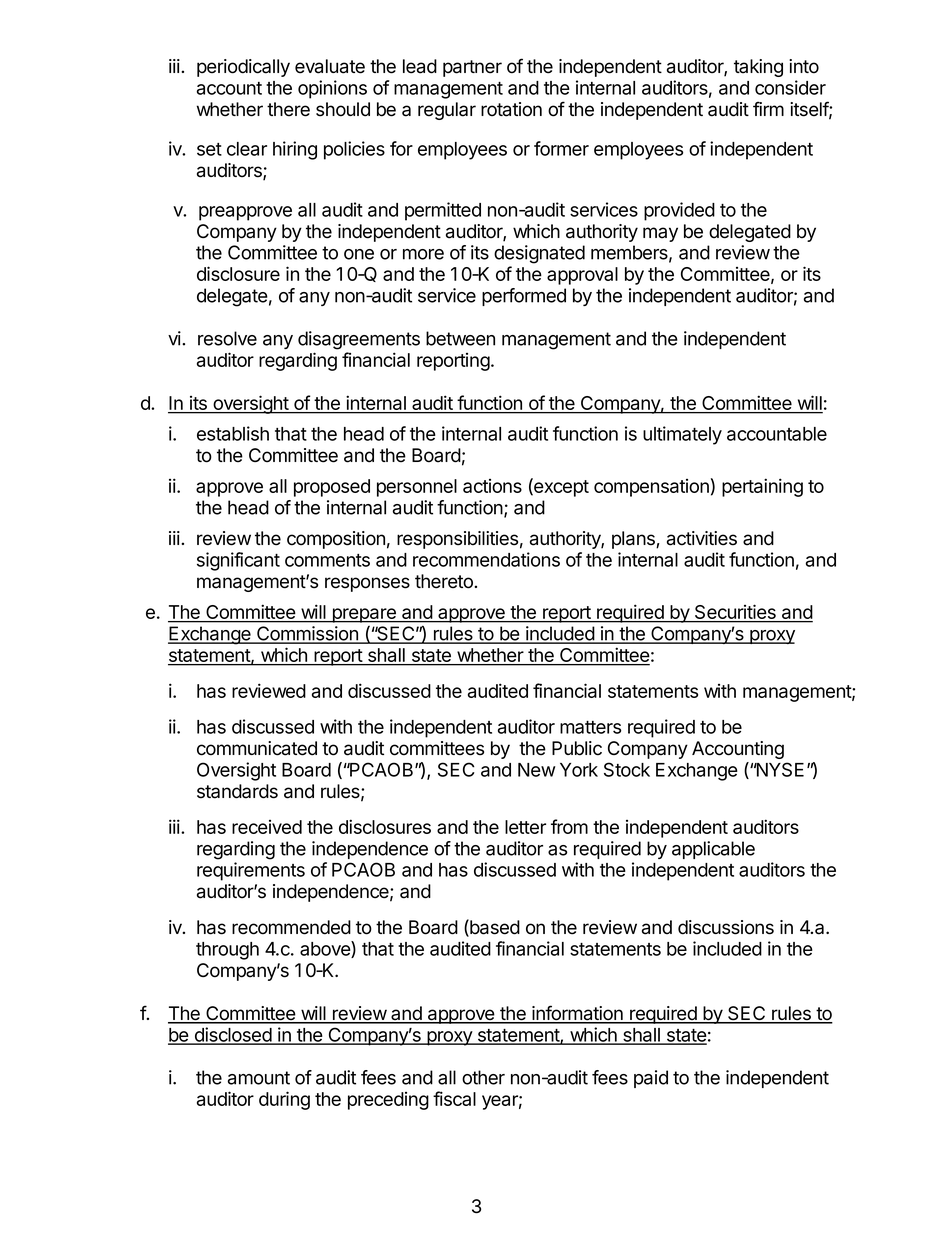 The image size is (952, 1233). What do you see at coordinates (537, 770) in the page?
I see `New` at bounding box center [537, 770].
